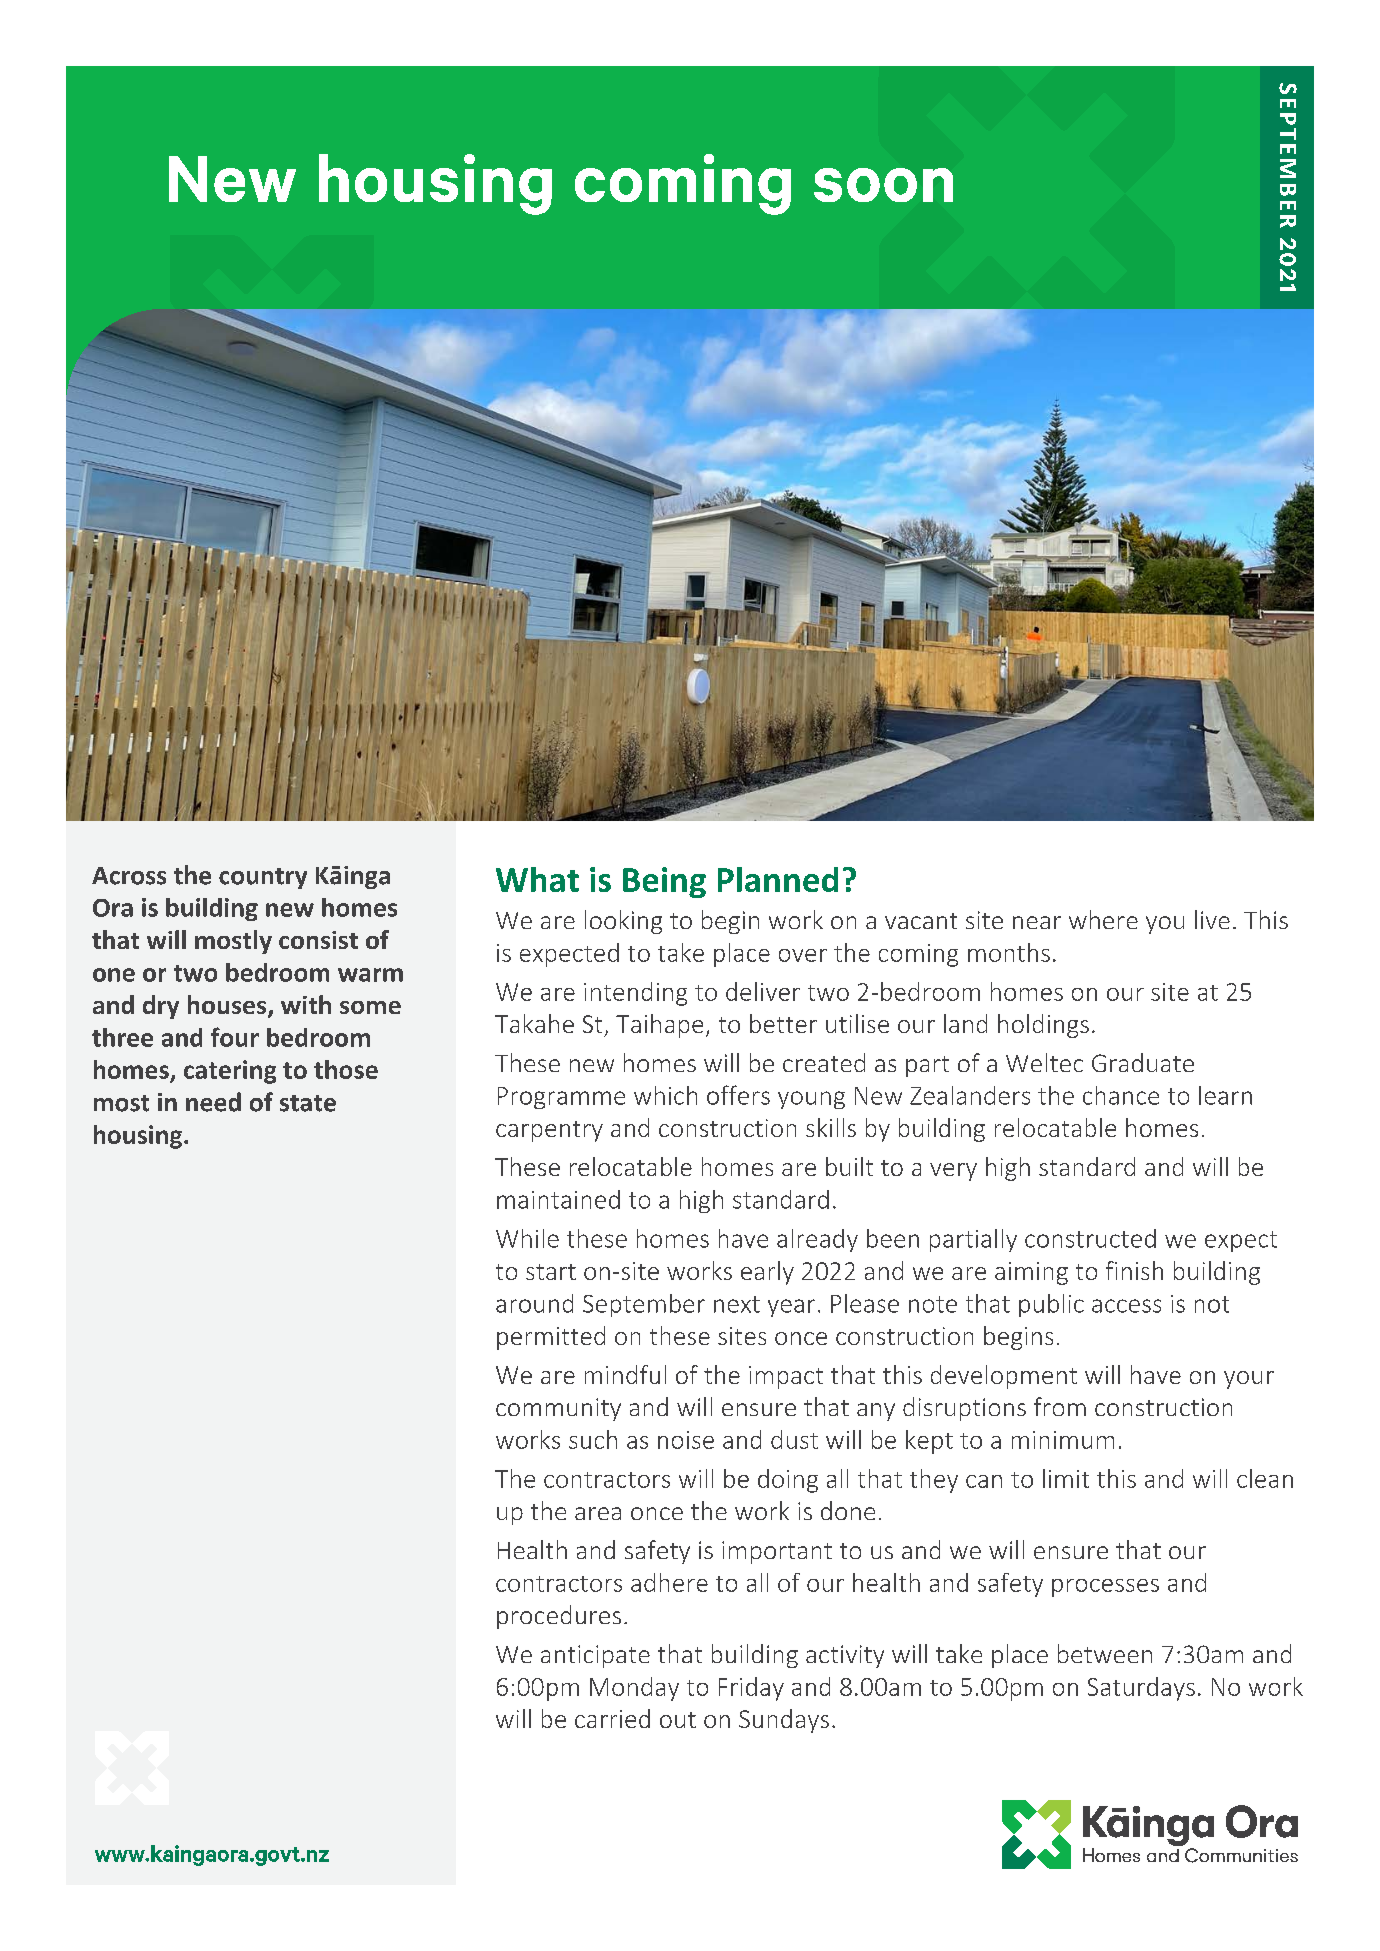 This image has width=1380, height=1951. Describe the element at coordinates (623, 922) in the image. I see `looking` at that location.
